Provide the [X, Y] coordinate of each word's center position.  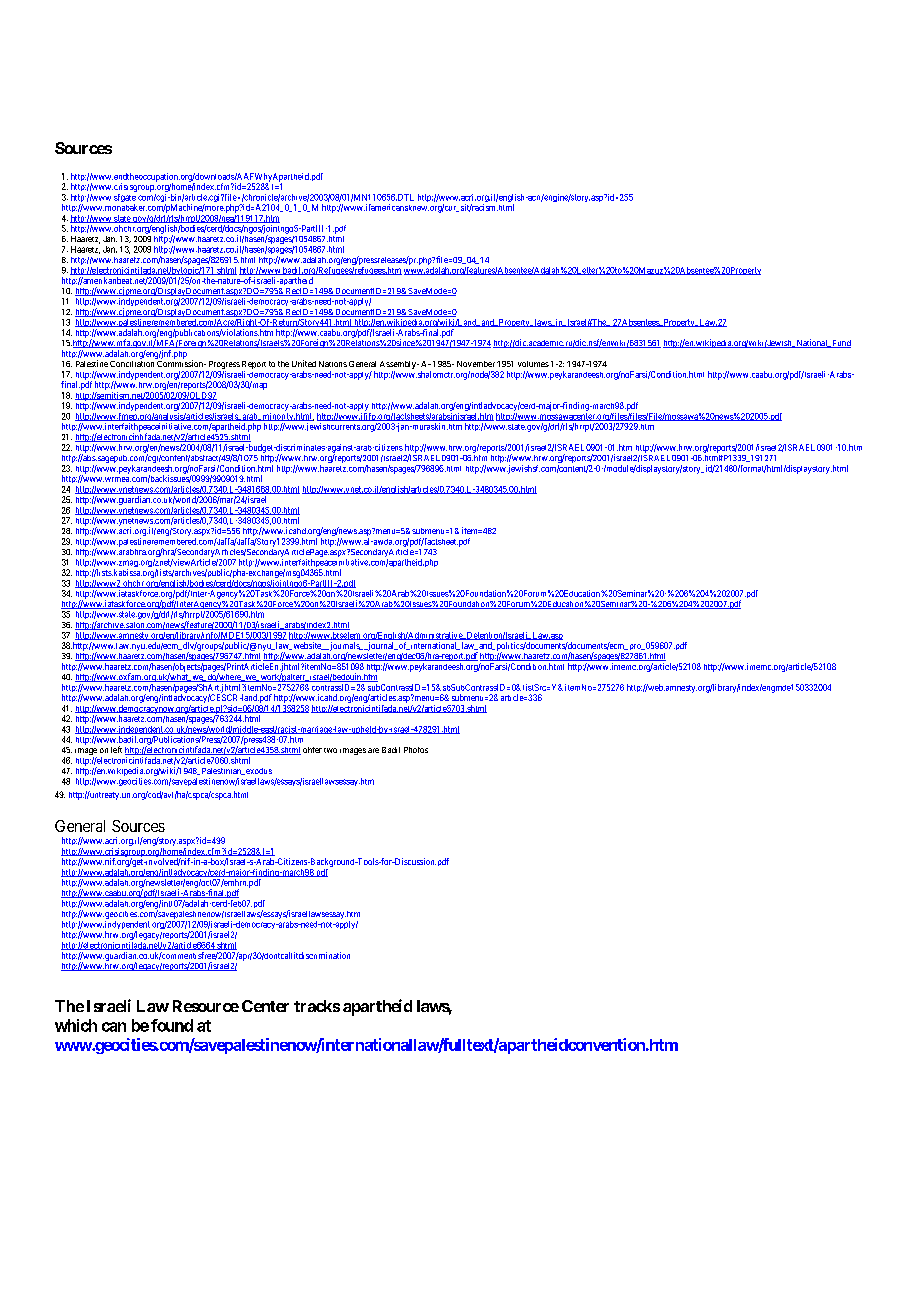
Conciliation [132, 364]
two [330, 750]
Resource [206, 1006]
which [76, 1025]
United [304, 363]
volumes [533, 364]
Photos [416, 750]
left [116, 749]
